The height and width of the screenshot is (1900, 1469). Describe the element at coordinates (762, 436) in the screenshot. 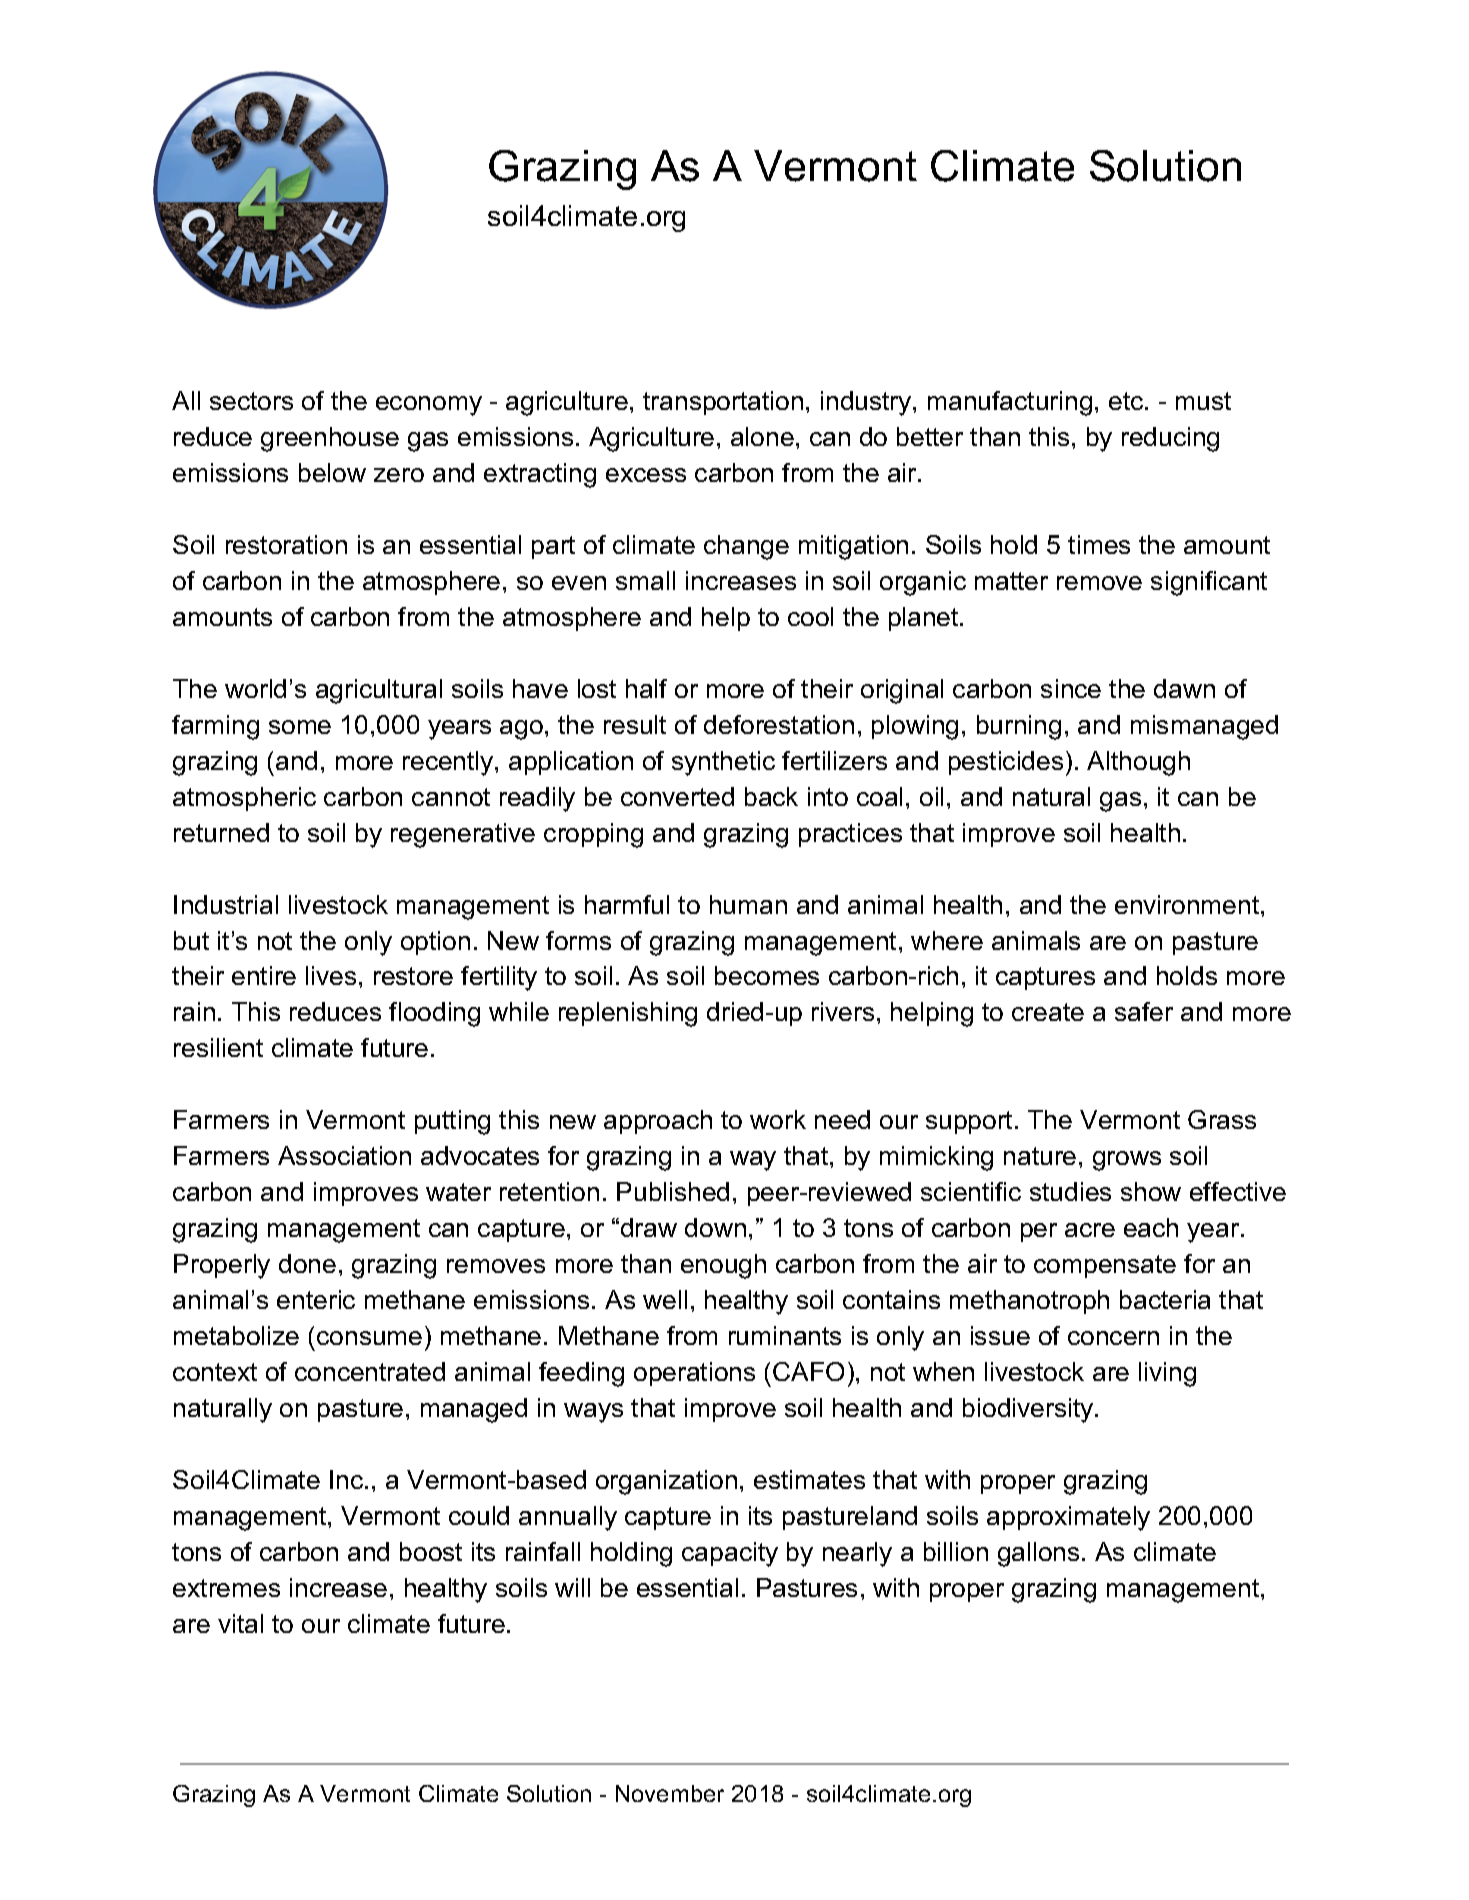

I see `alone` at that location.
